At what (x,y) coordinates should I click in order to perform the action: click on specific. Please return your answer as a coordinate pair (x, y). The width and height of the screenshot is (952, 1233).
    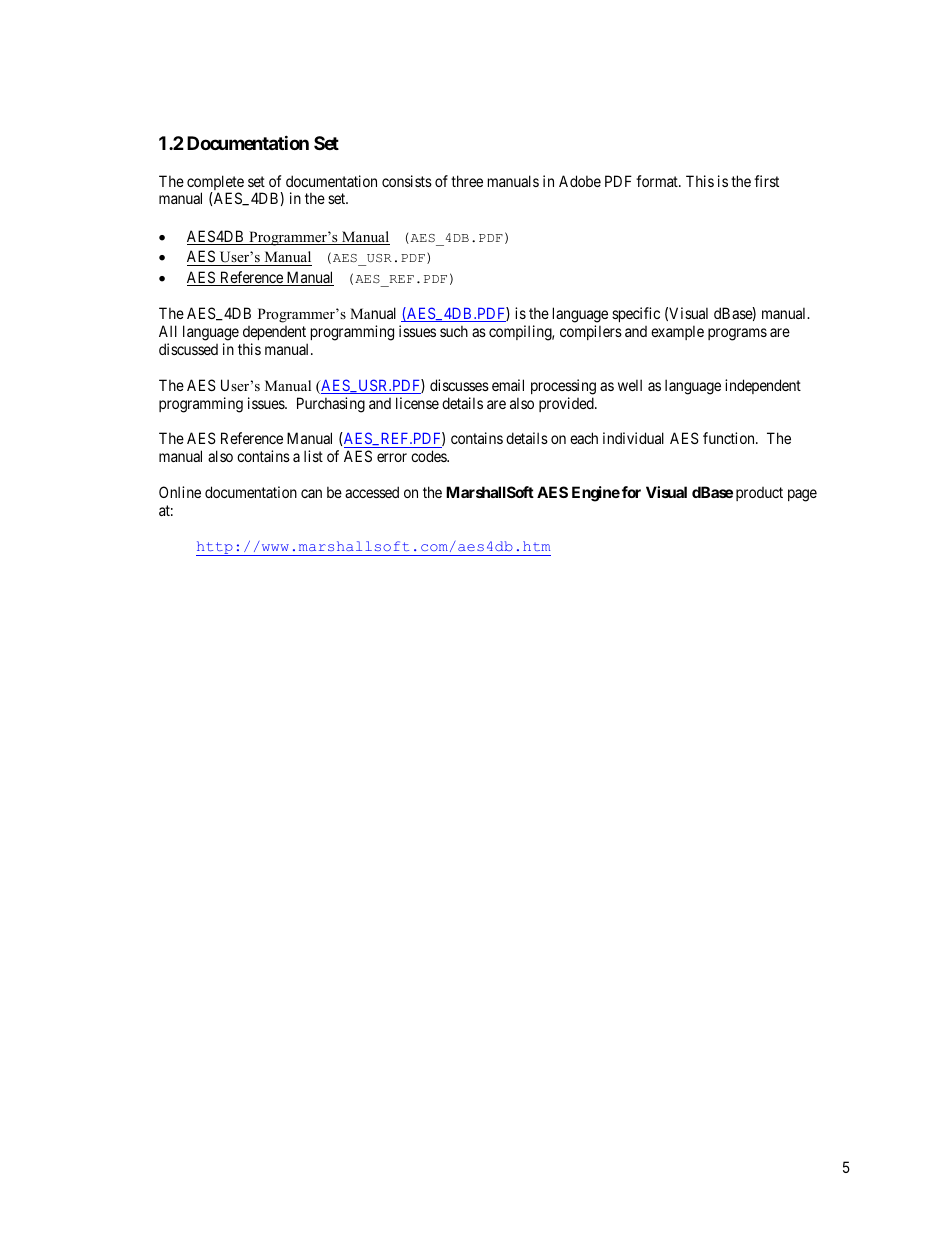
    Looking at the image, I should click on (636, 314).
